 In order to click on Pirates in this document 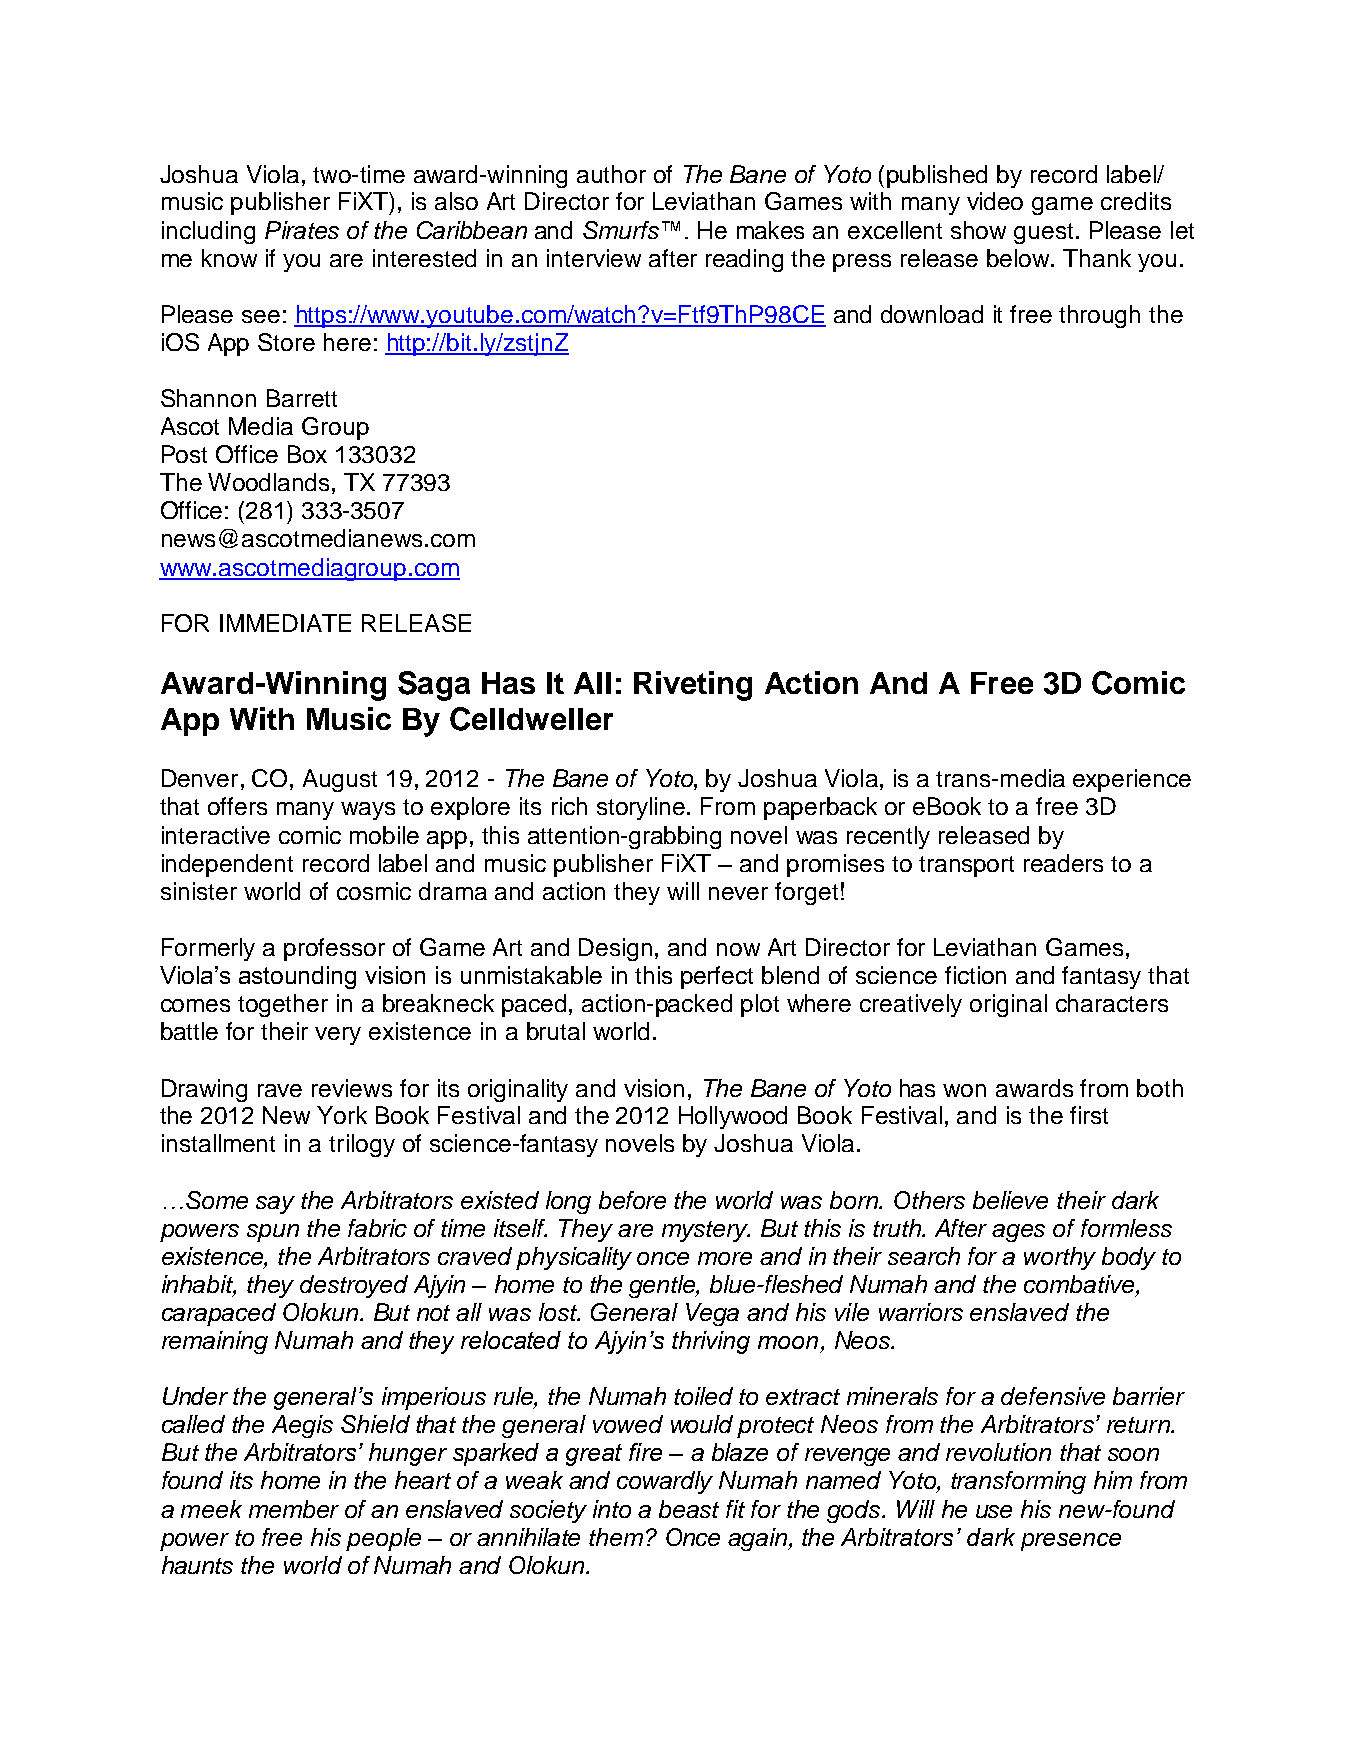, I will do `click(302, 230)`.
